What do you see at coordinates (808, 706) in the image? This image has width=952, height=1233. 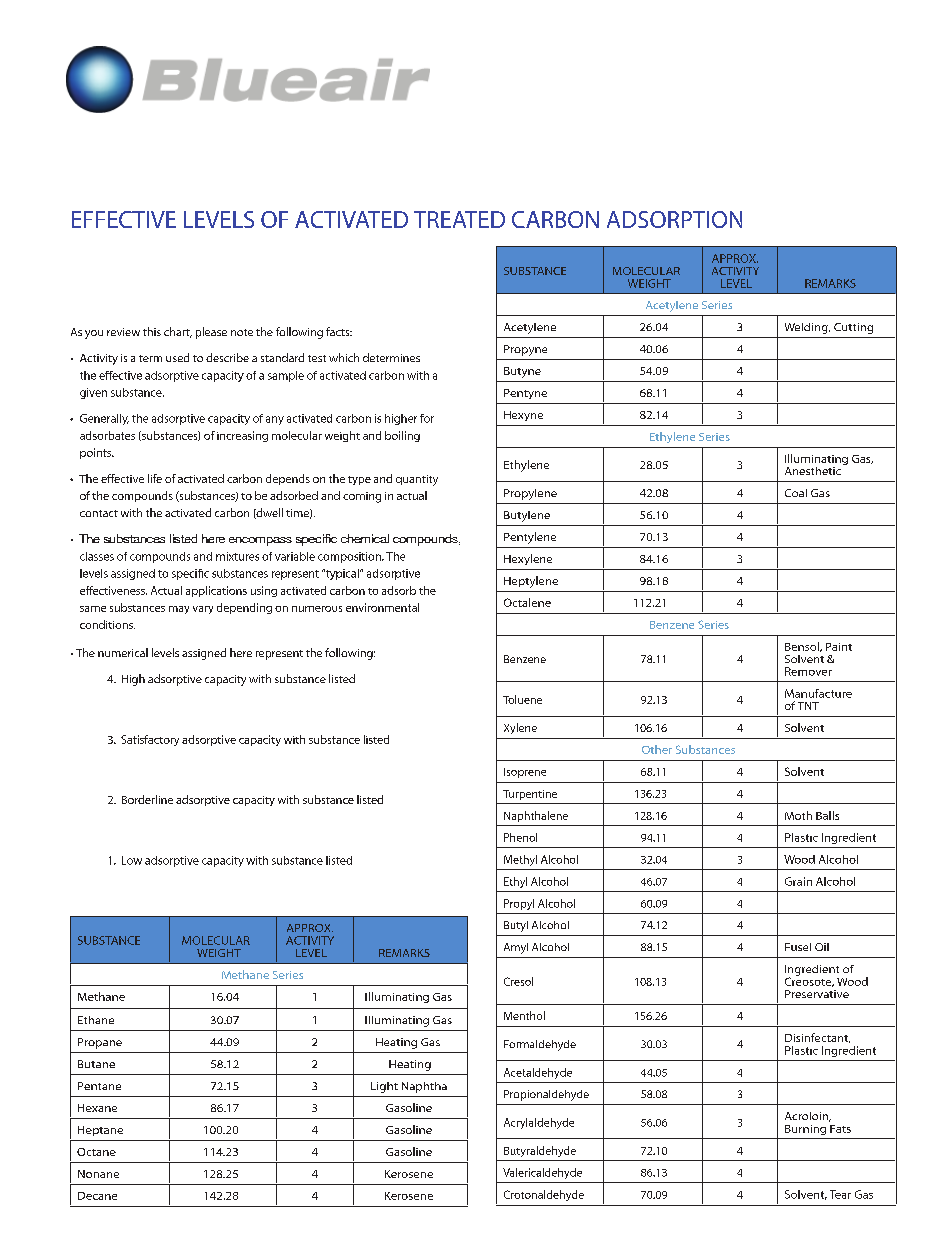 I see `TNT` at bounding box center [808, 706].
